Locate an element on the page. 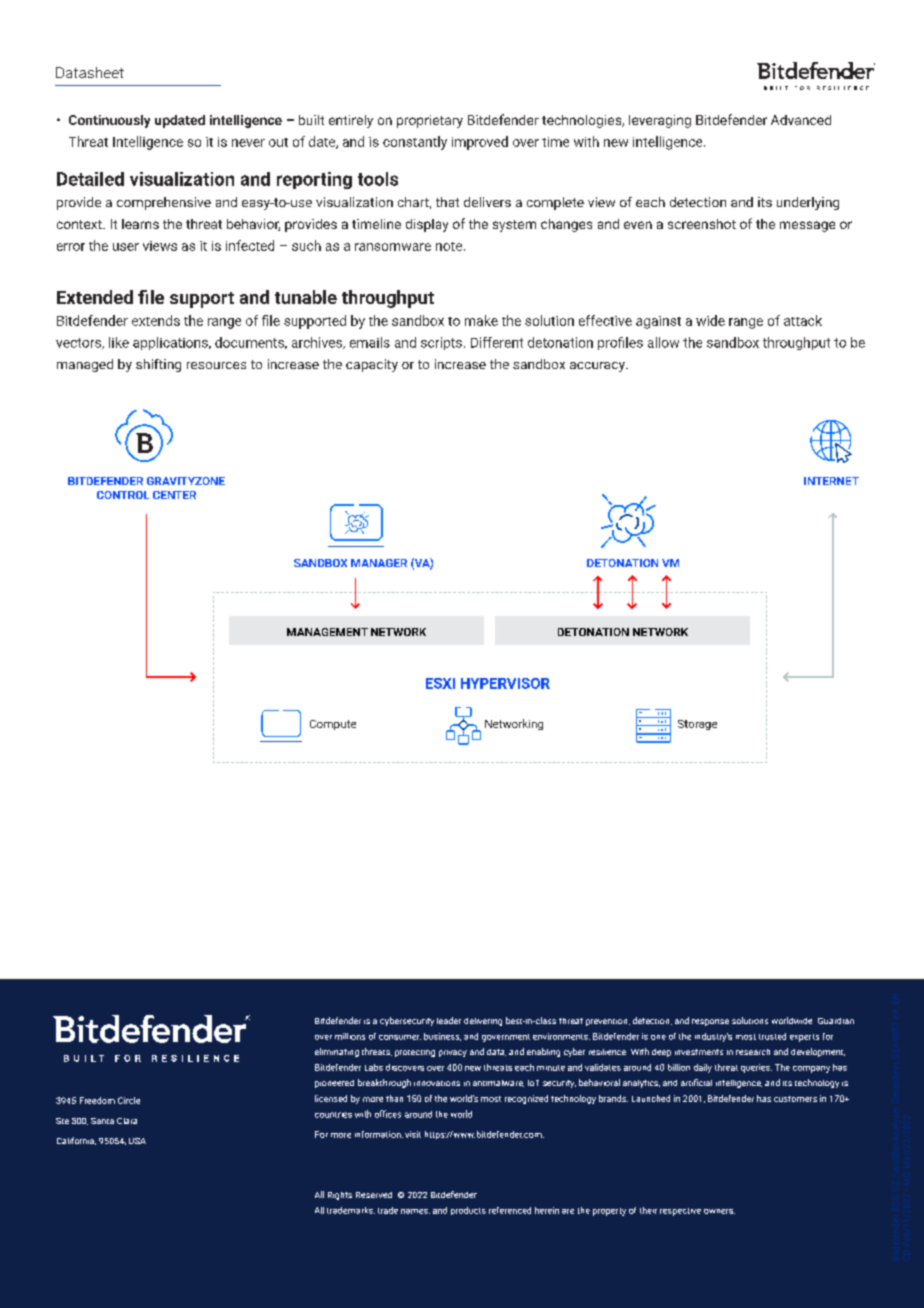 The image size is (924, 1308). Advanced is located at coordinates (801, 120).
